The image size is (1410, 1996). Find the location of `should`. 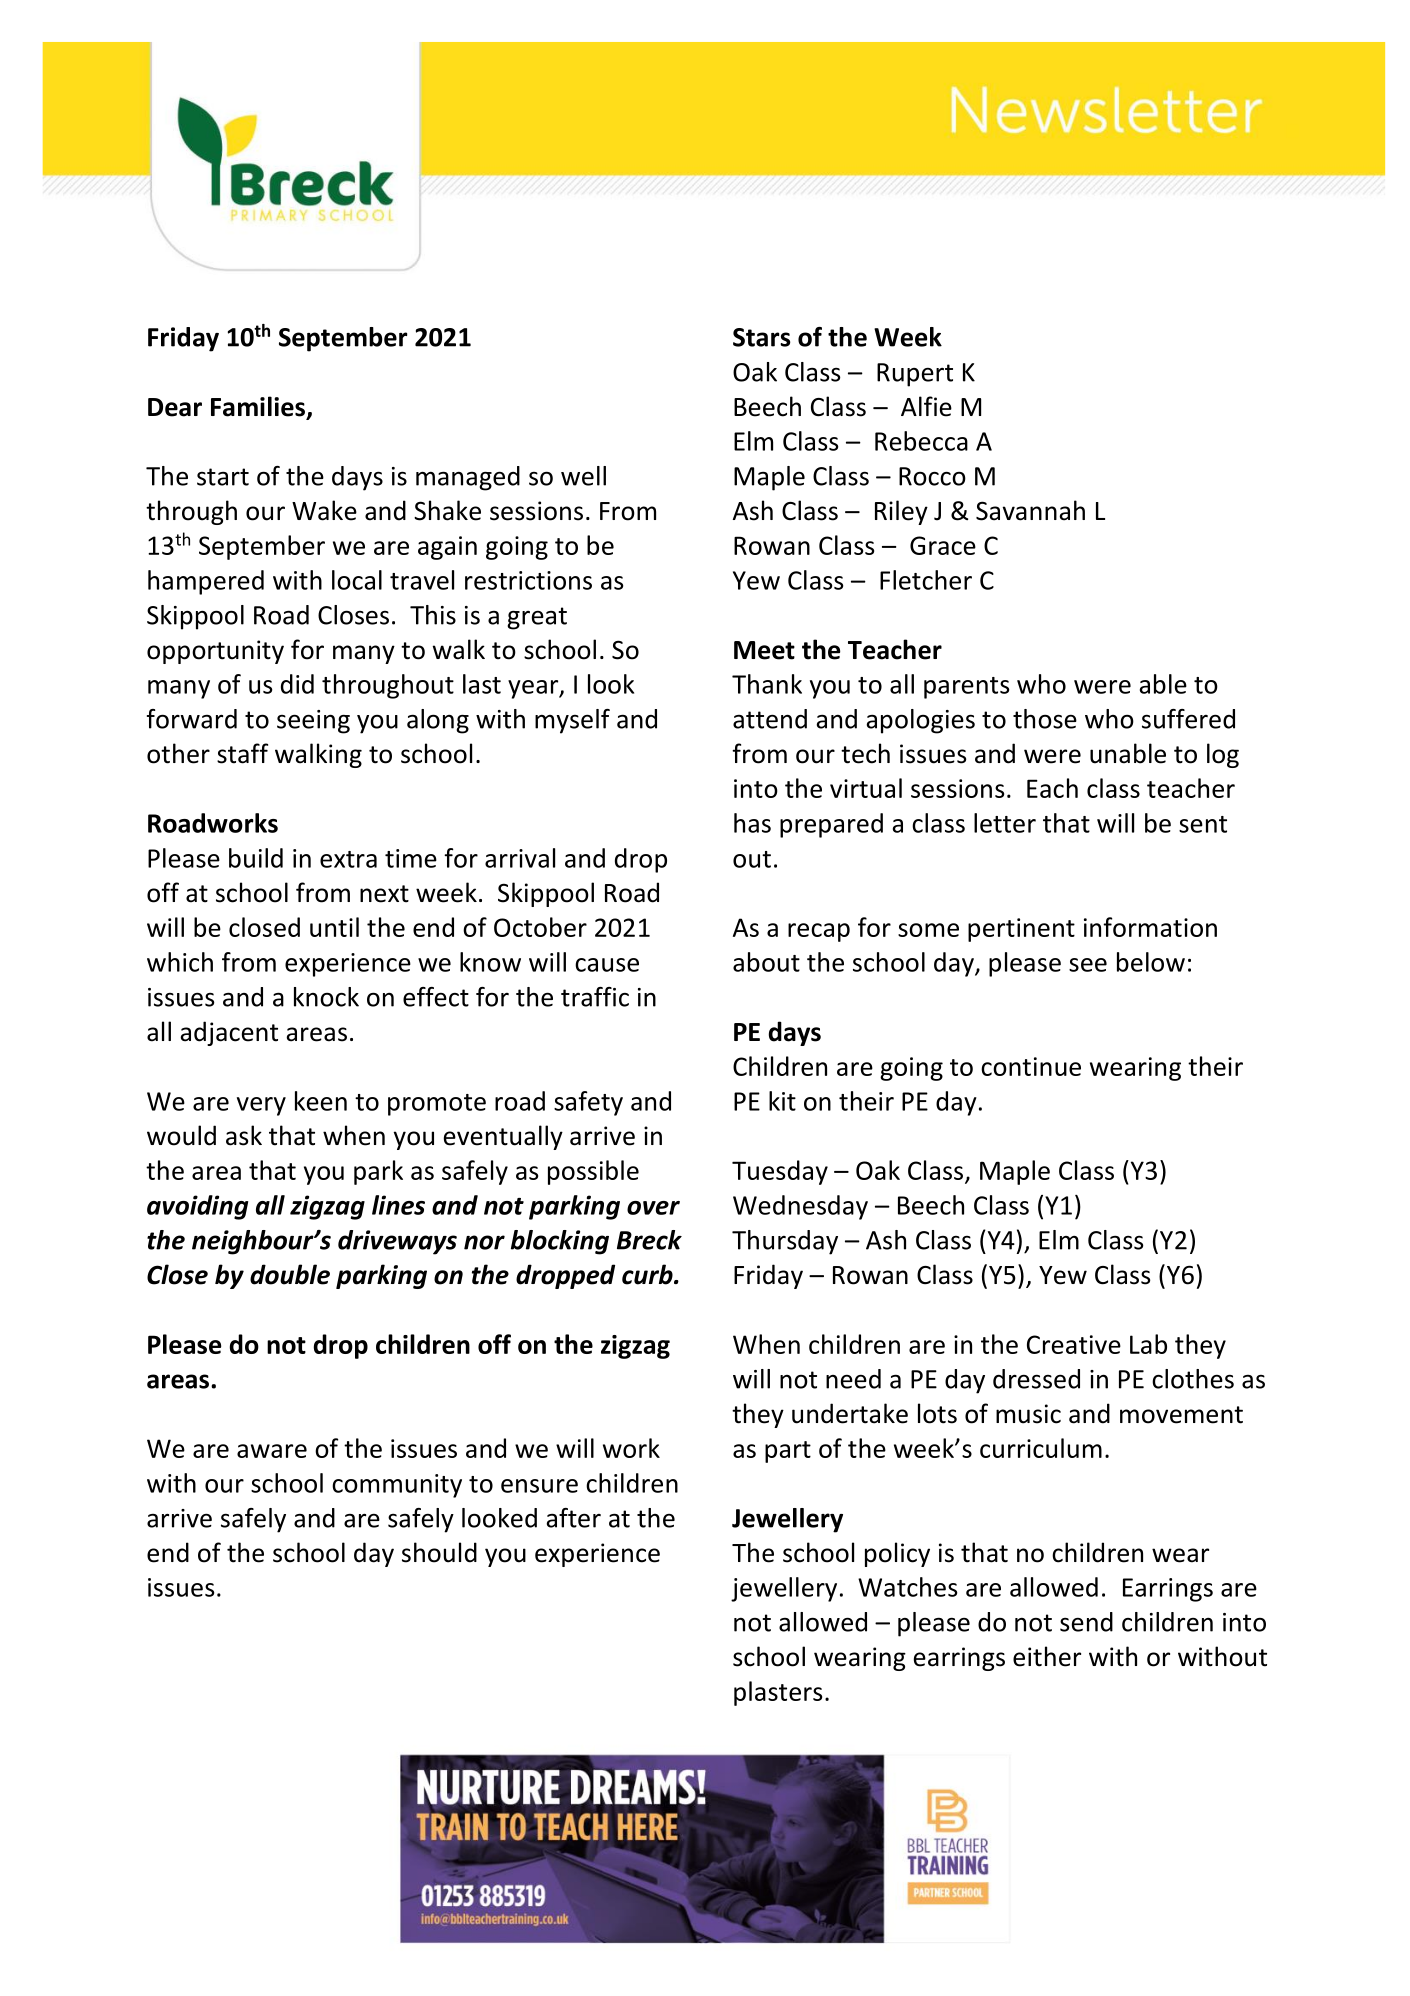

should is located at coordinates (439, 1552).
